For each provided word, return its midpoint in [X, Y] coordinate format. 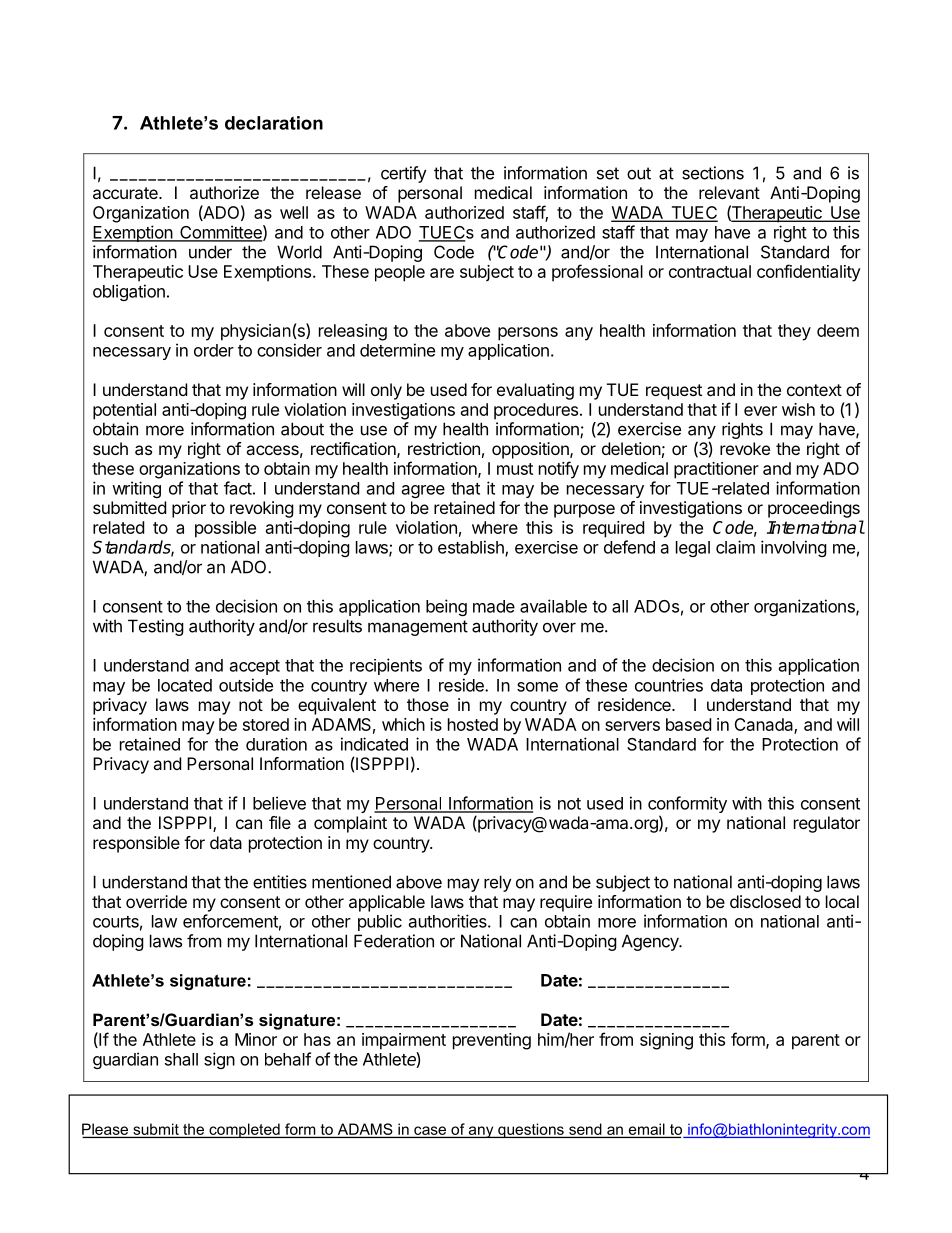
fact [238, 488]
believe [279, 803]
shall [181, 1059]
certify [404, 174]
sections [713, 173]
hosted [473, 724]
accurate [126, 193]
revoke [745, 448]
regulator [827, 824]
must [515, 469]
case [430, 1130]
